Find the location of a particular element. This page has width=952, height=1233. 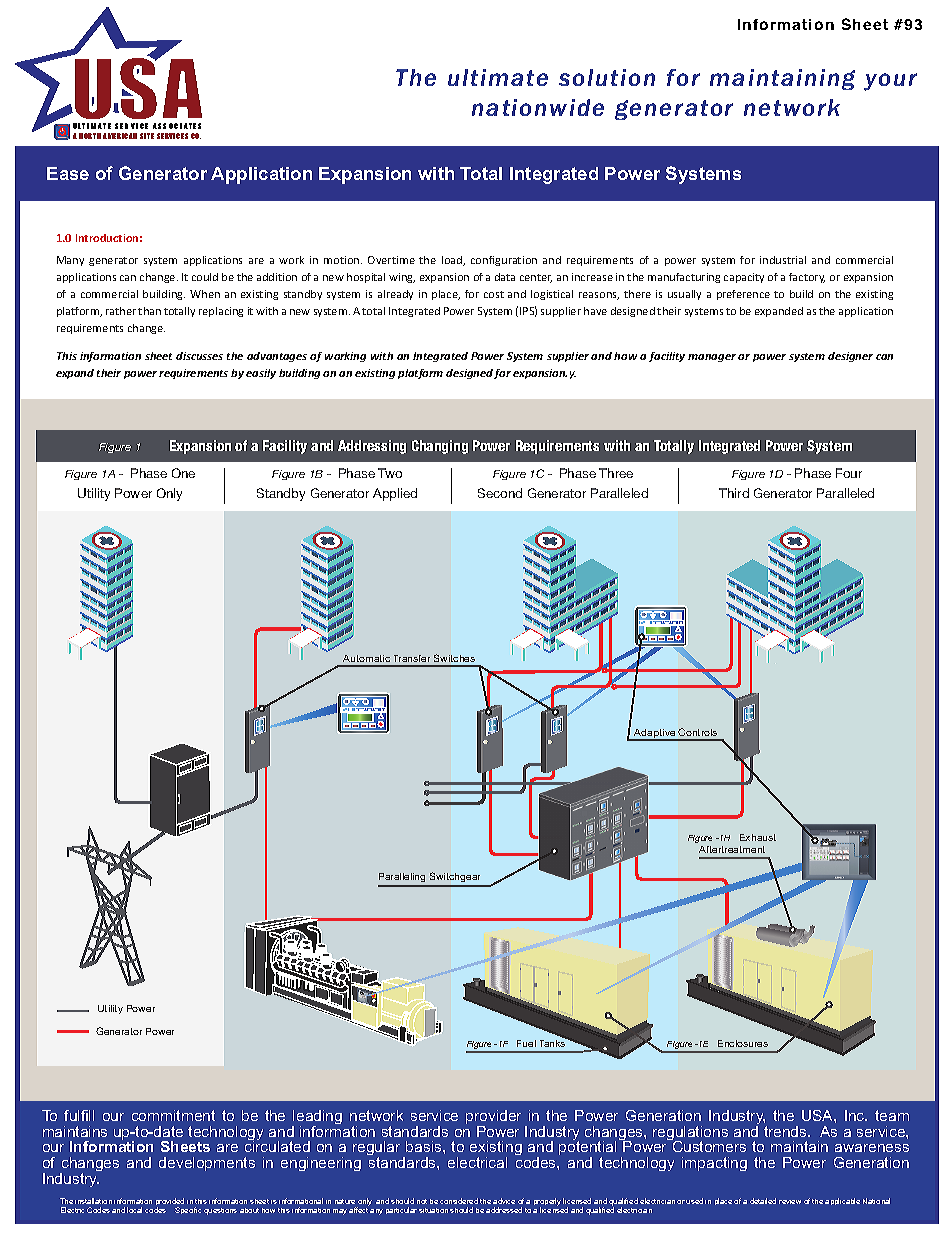

Four is located at coordinates (849, 473).
